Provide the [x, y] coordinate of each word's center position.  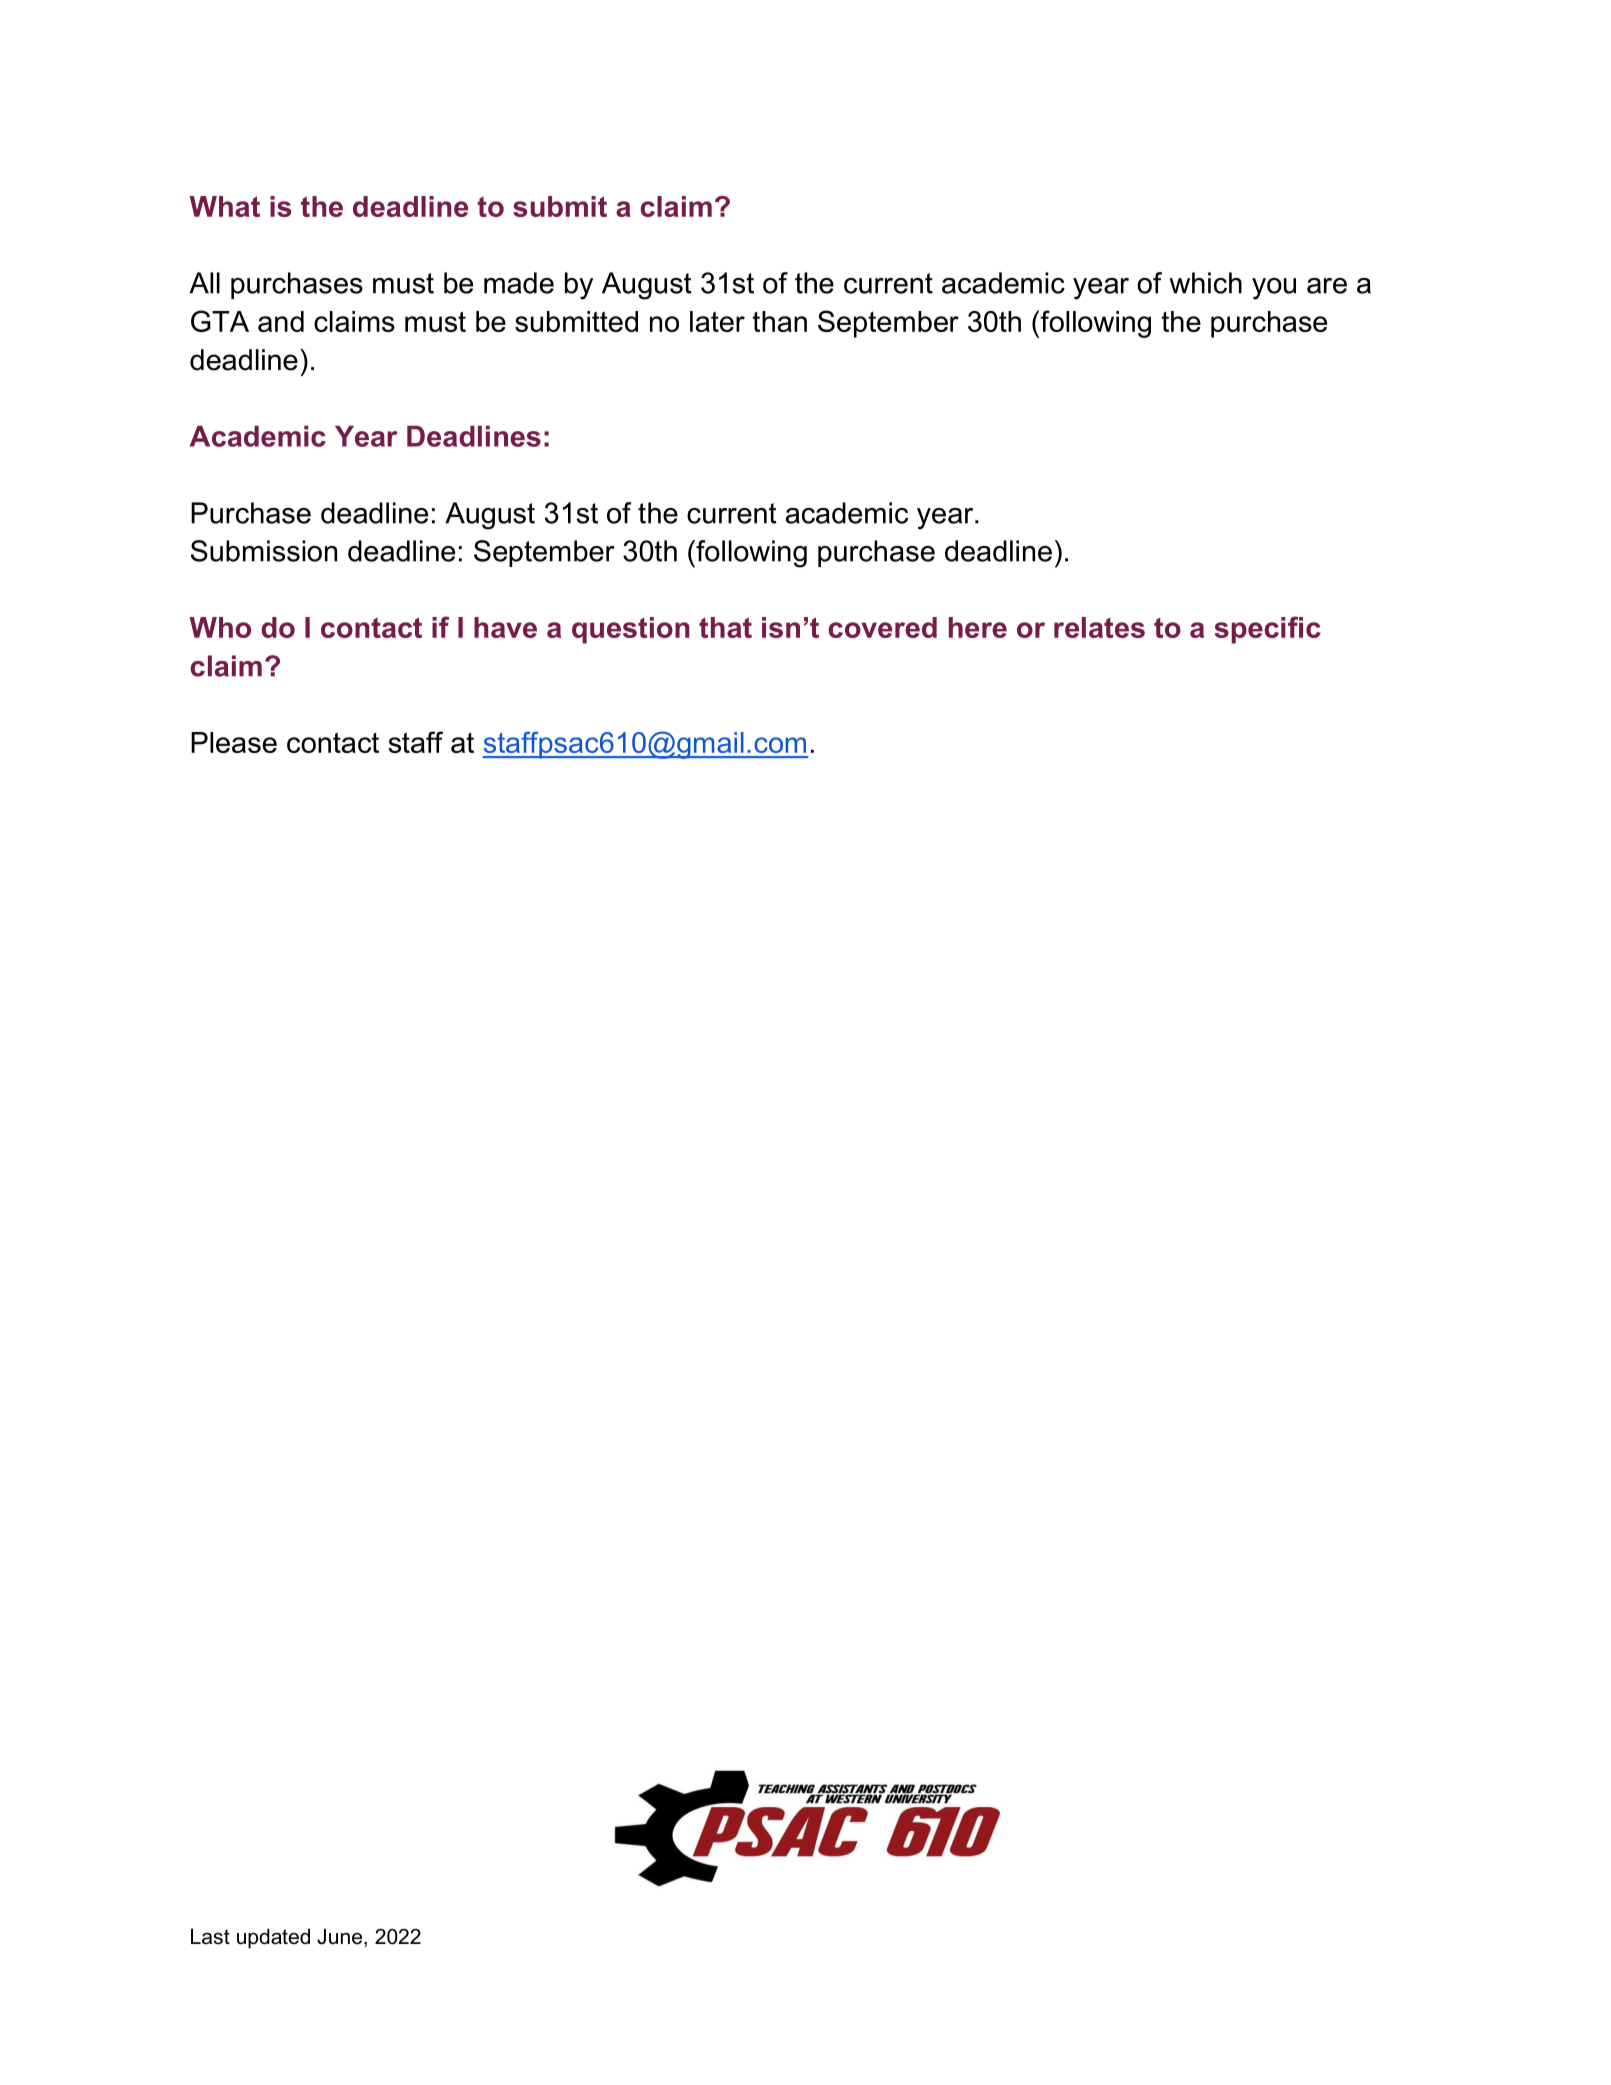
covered [882, 627]
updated [273, 1939]
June [339, 1937]
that [725, 627]
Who [220, 627]
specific [1267, 630]
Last [210, 1937]
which [1205, 283]
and [281, 321]
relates [1099, 627]
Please [234, 742]
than [779, 321]
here [978, 627]
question [631, 630]
